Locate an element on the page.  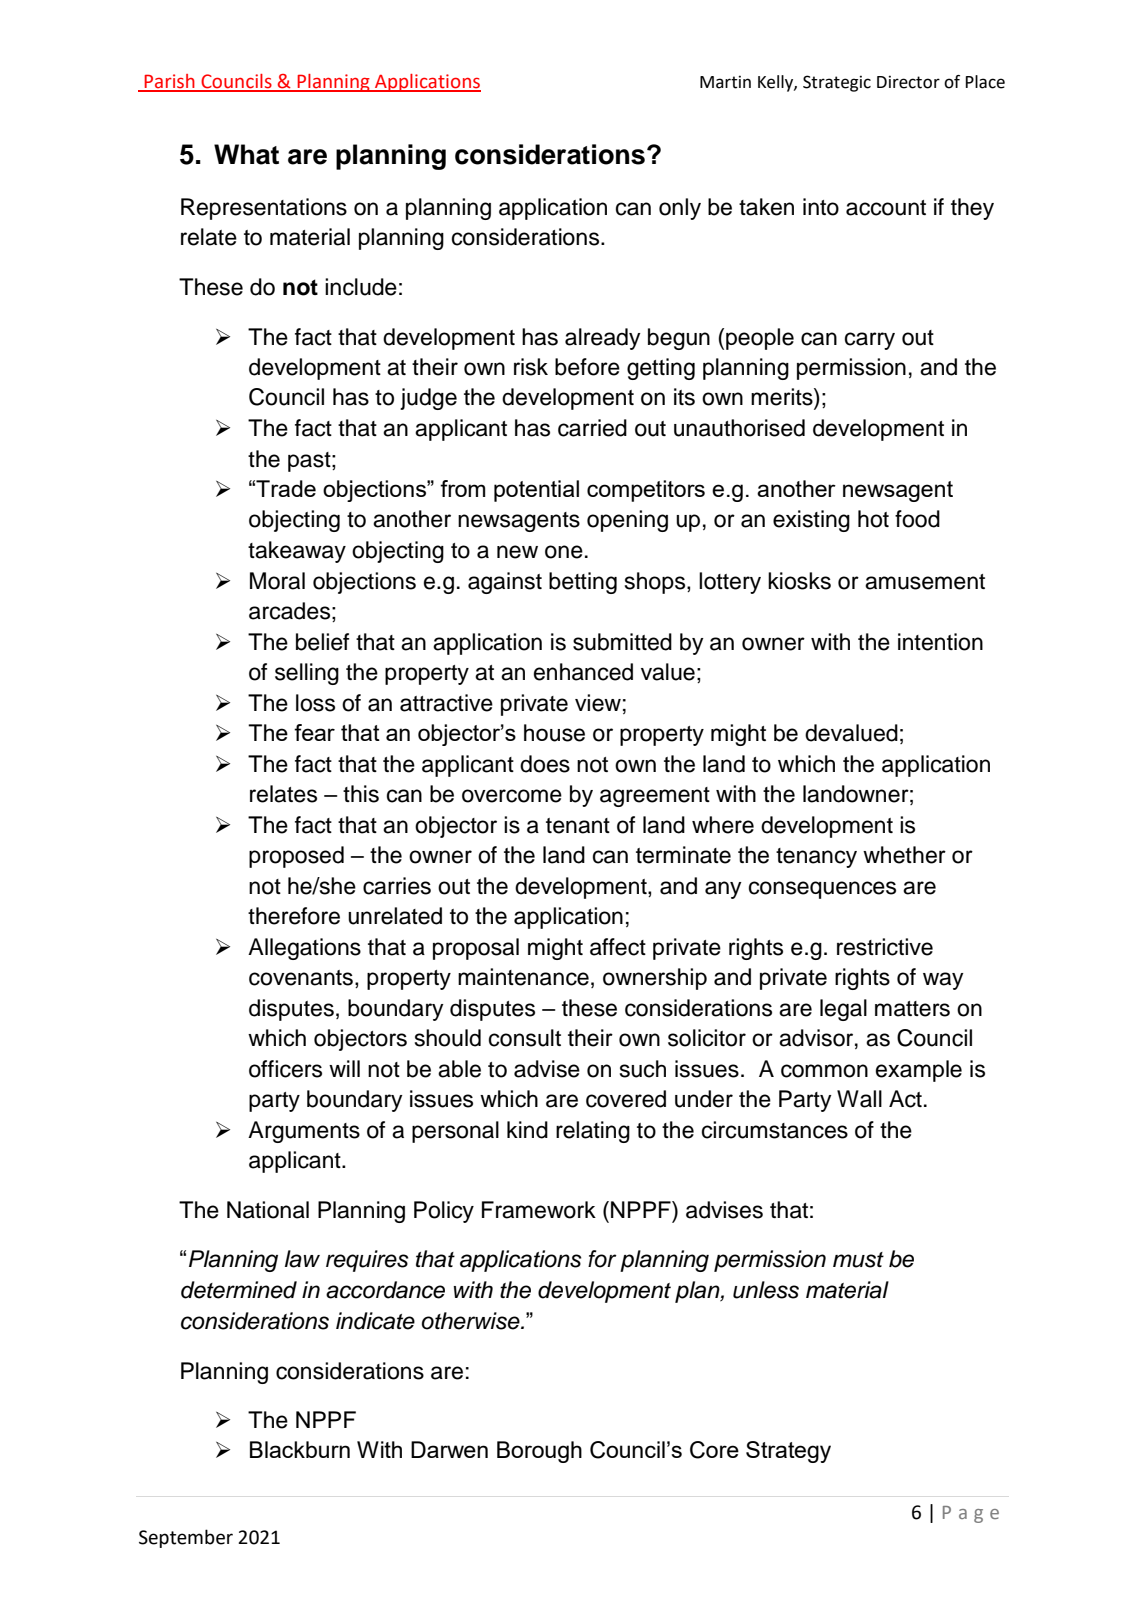
Blackburn is located at coordinates (300, 1449).
